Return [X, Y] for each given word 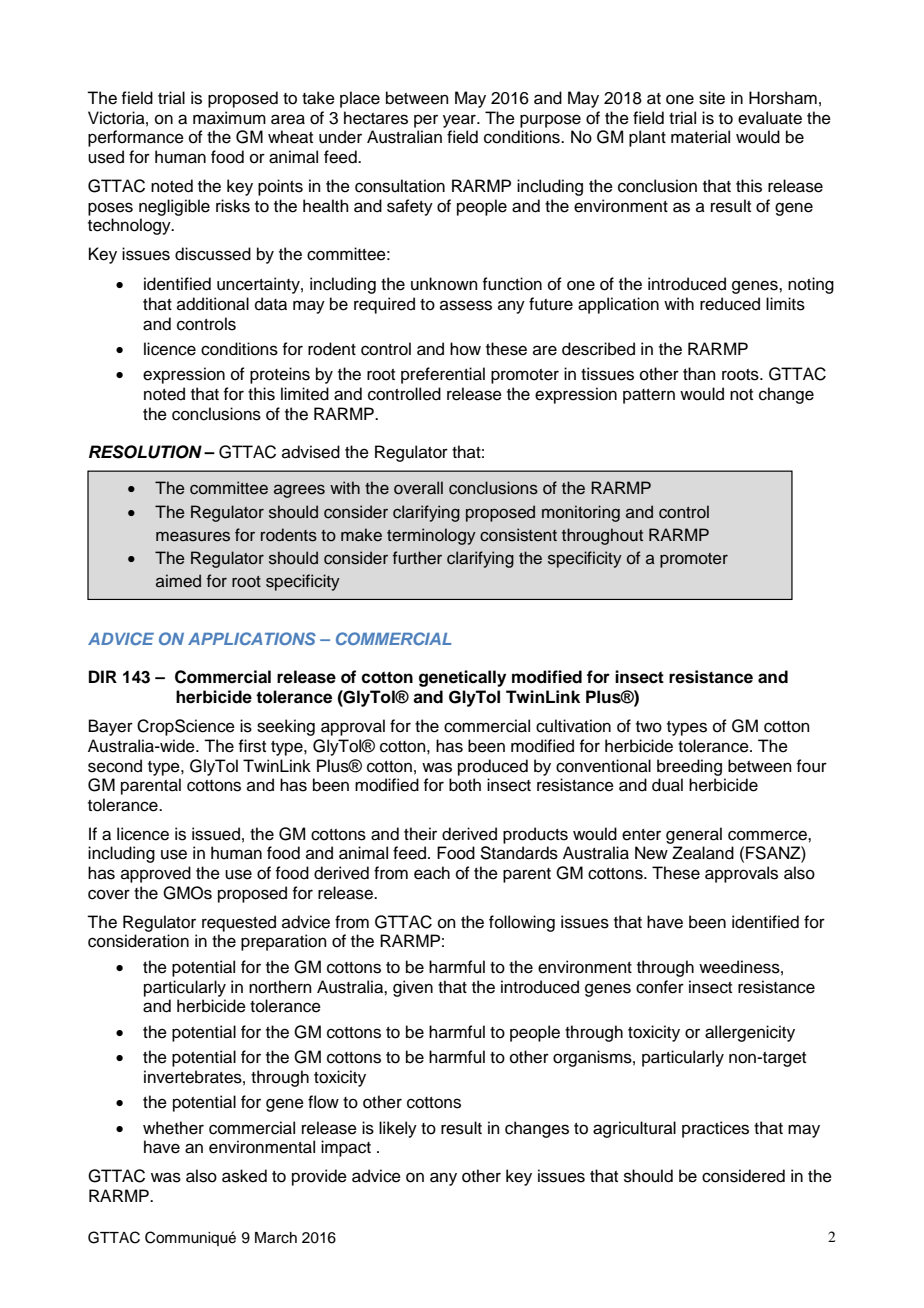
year [460, 121]
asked [244, 1176]
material [700, 137]
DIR [103, 676]
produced [493, 767]
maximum [229, 118]
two [649, 727]
